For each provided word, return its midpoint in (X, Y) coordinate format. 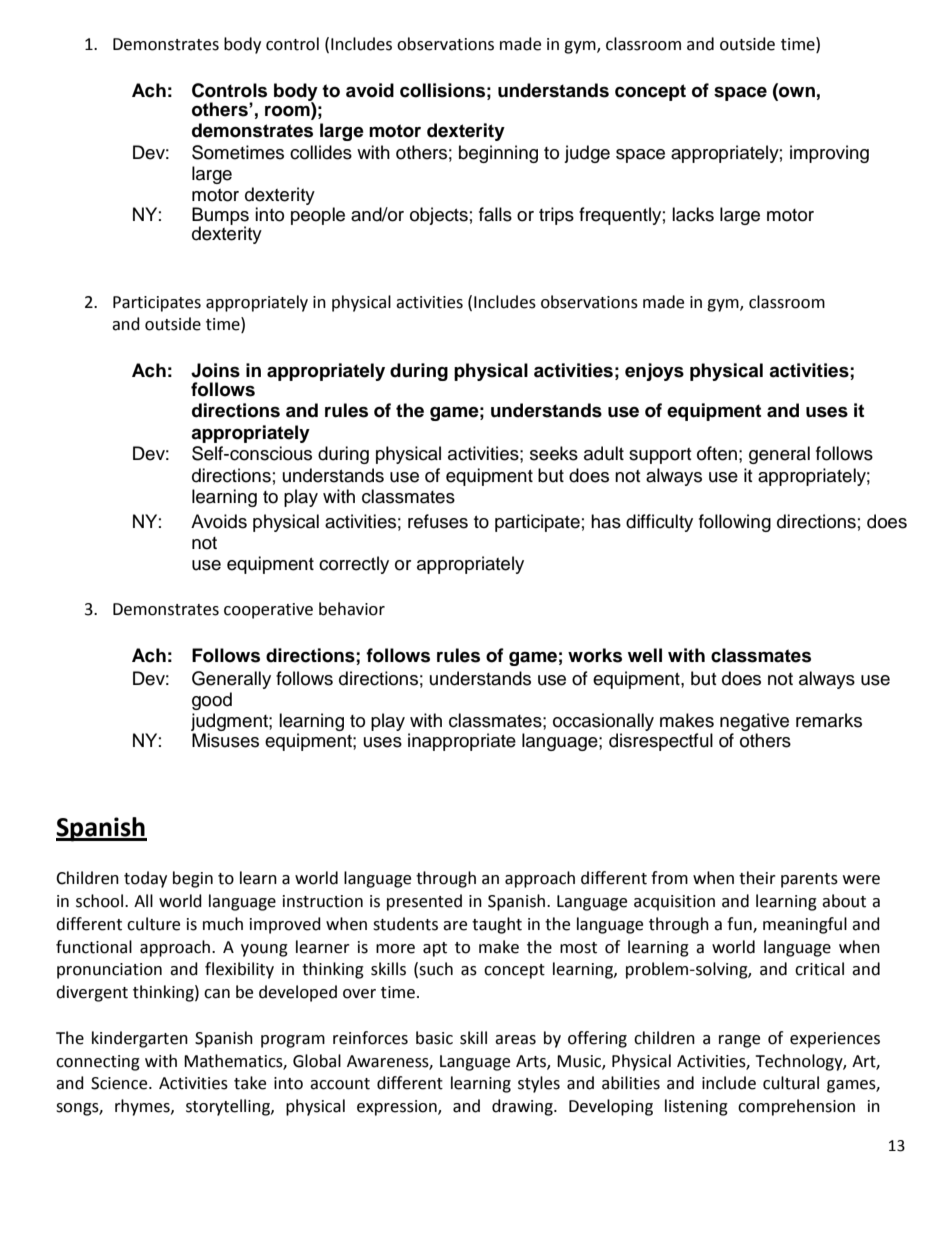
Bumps (220, 217)
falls (495, 214)
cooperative (268, 611)
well (645, 655)
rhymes (143, 1107)
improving (829, 154)
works (595, 655)
